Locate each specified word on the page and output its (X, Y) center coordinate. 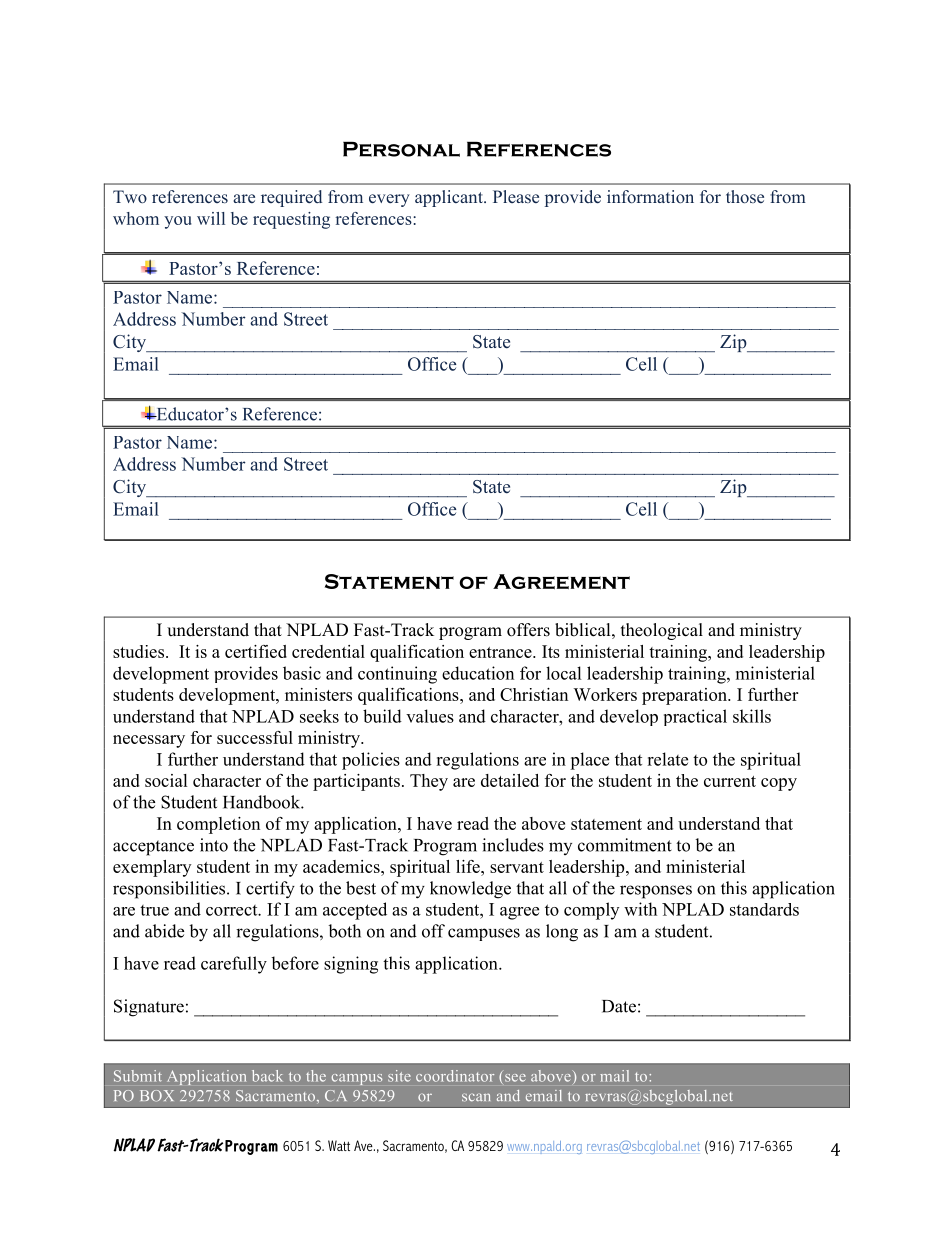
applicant (450, 198)
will (211, 218)
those (745, 196)
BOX (157, 1096)
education (478, 673)
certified (256, 651)
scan (476, 1097)
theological (662, 631)
